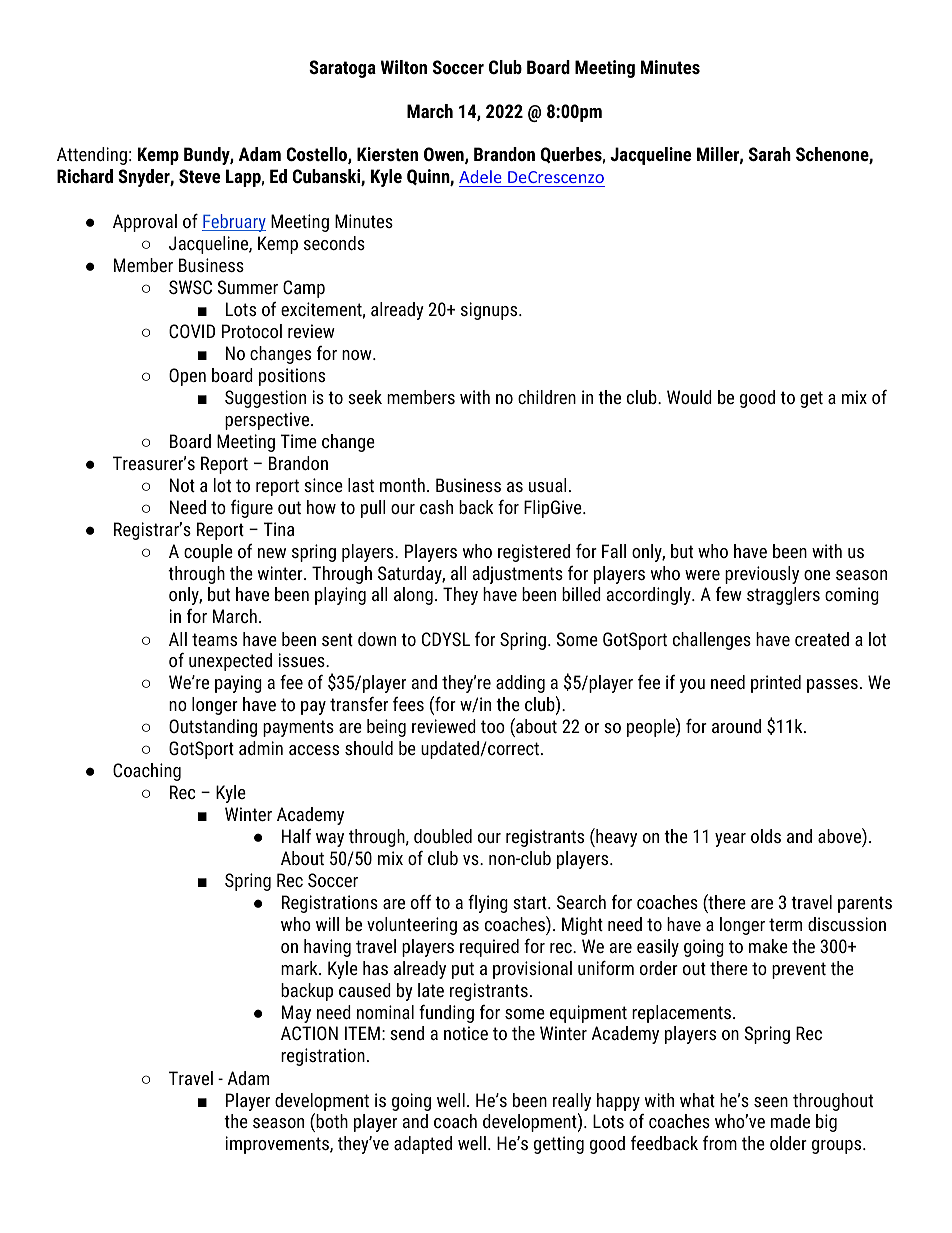 The image size is (952, 1233). What do you see at coordinates (404, 67) in the screenshot?
I see `Wilton` at bounding box center [404, 67].
